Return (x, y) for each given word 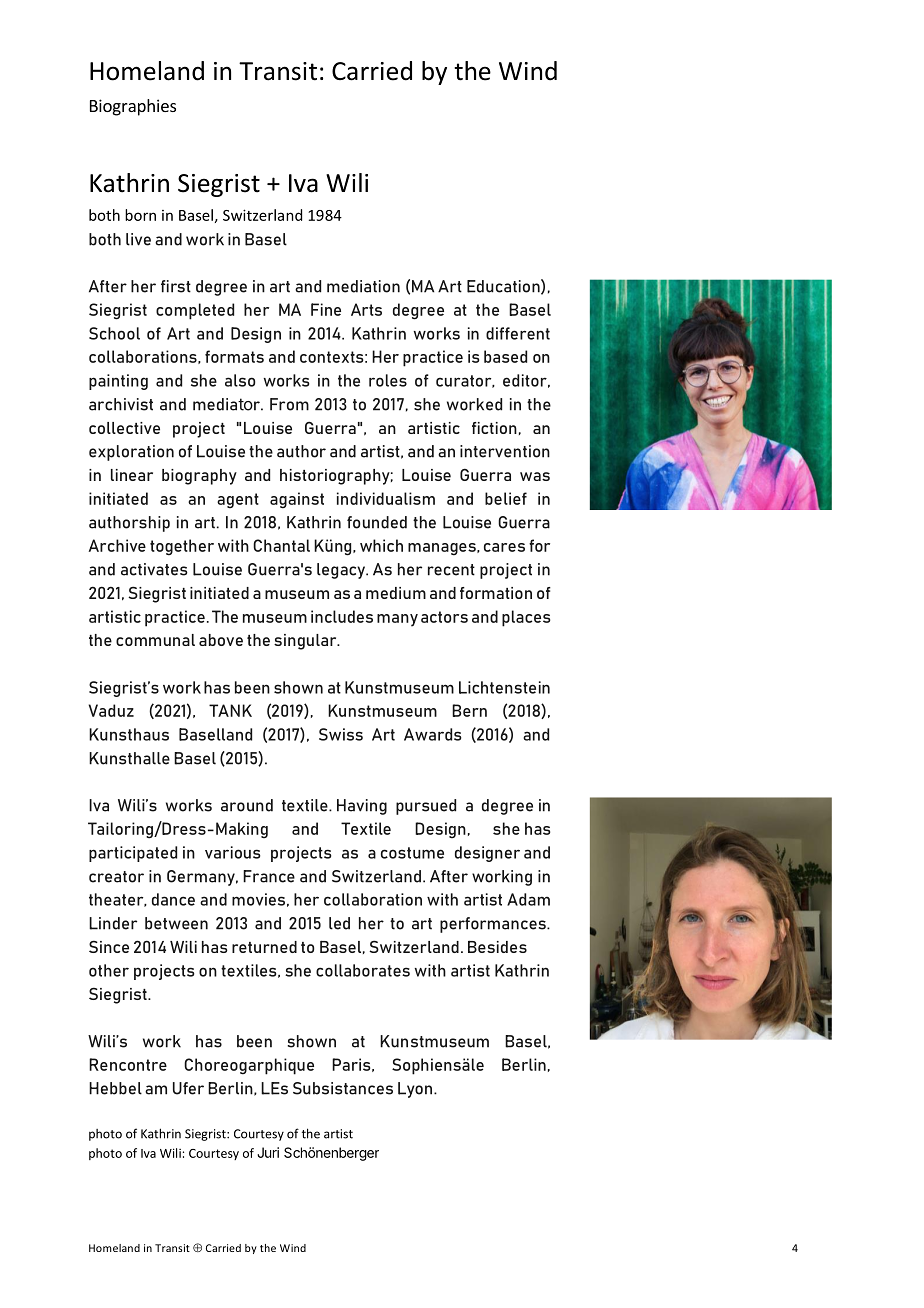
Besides (497, 946)
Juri (268, 1152)
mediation (363, 286)
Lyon (416, 1090)
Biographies (133, 107)
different (518, 333)
